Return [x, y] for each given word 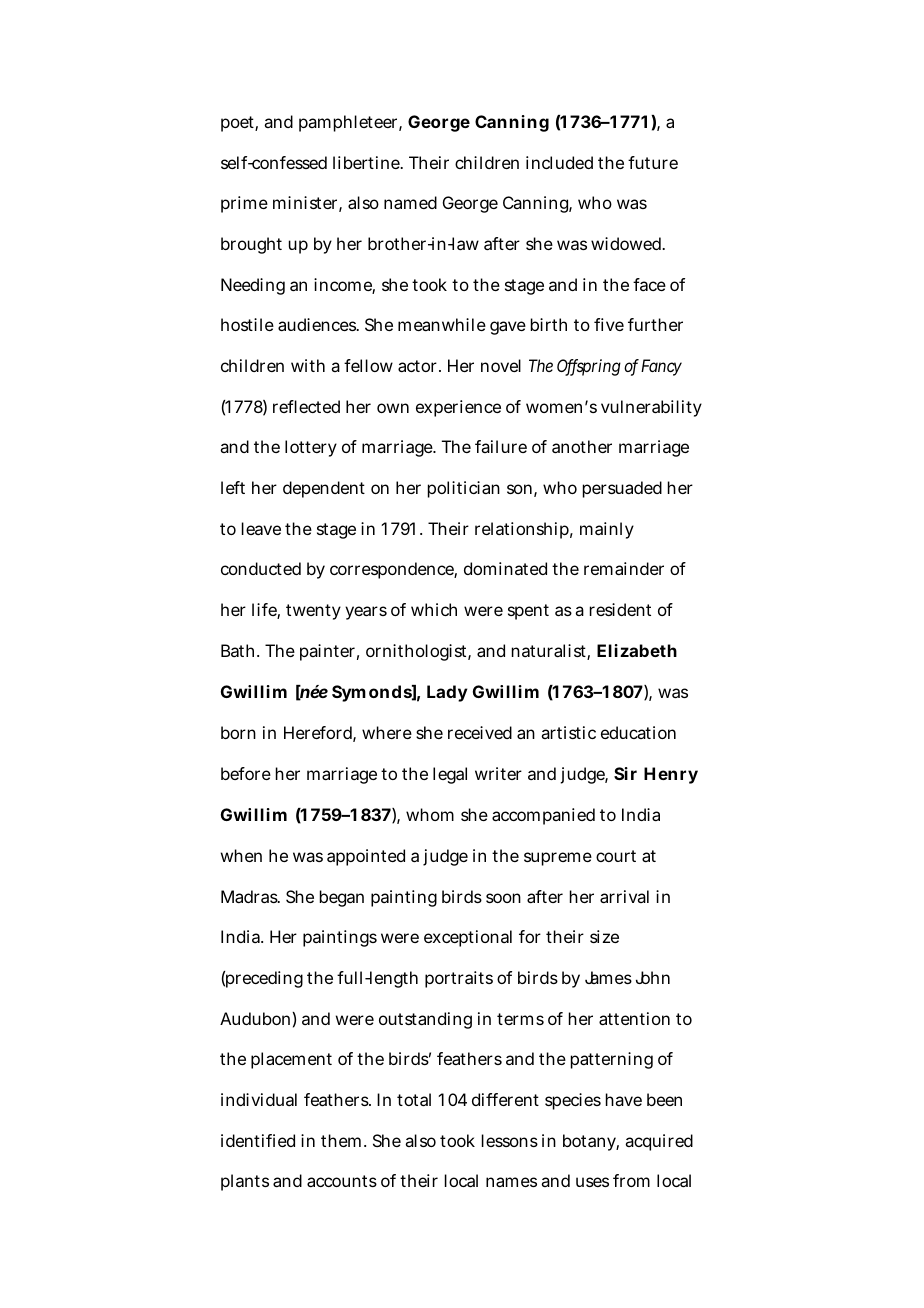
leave [261, 528]
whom [430, 814]
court [616, 856]
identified [258, 1140]
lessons [510, 1140]
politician [464, 489]
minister [307, 204]
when [241, 855]
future [653, 162]
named [410, 202]
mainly [607, 530]
